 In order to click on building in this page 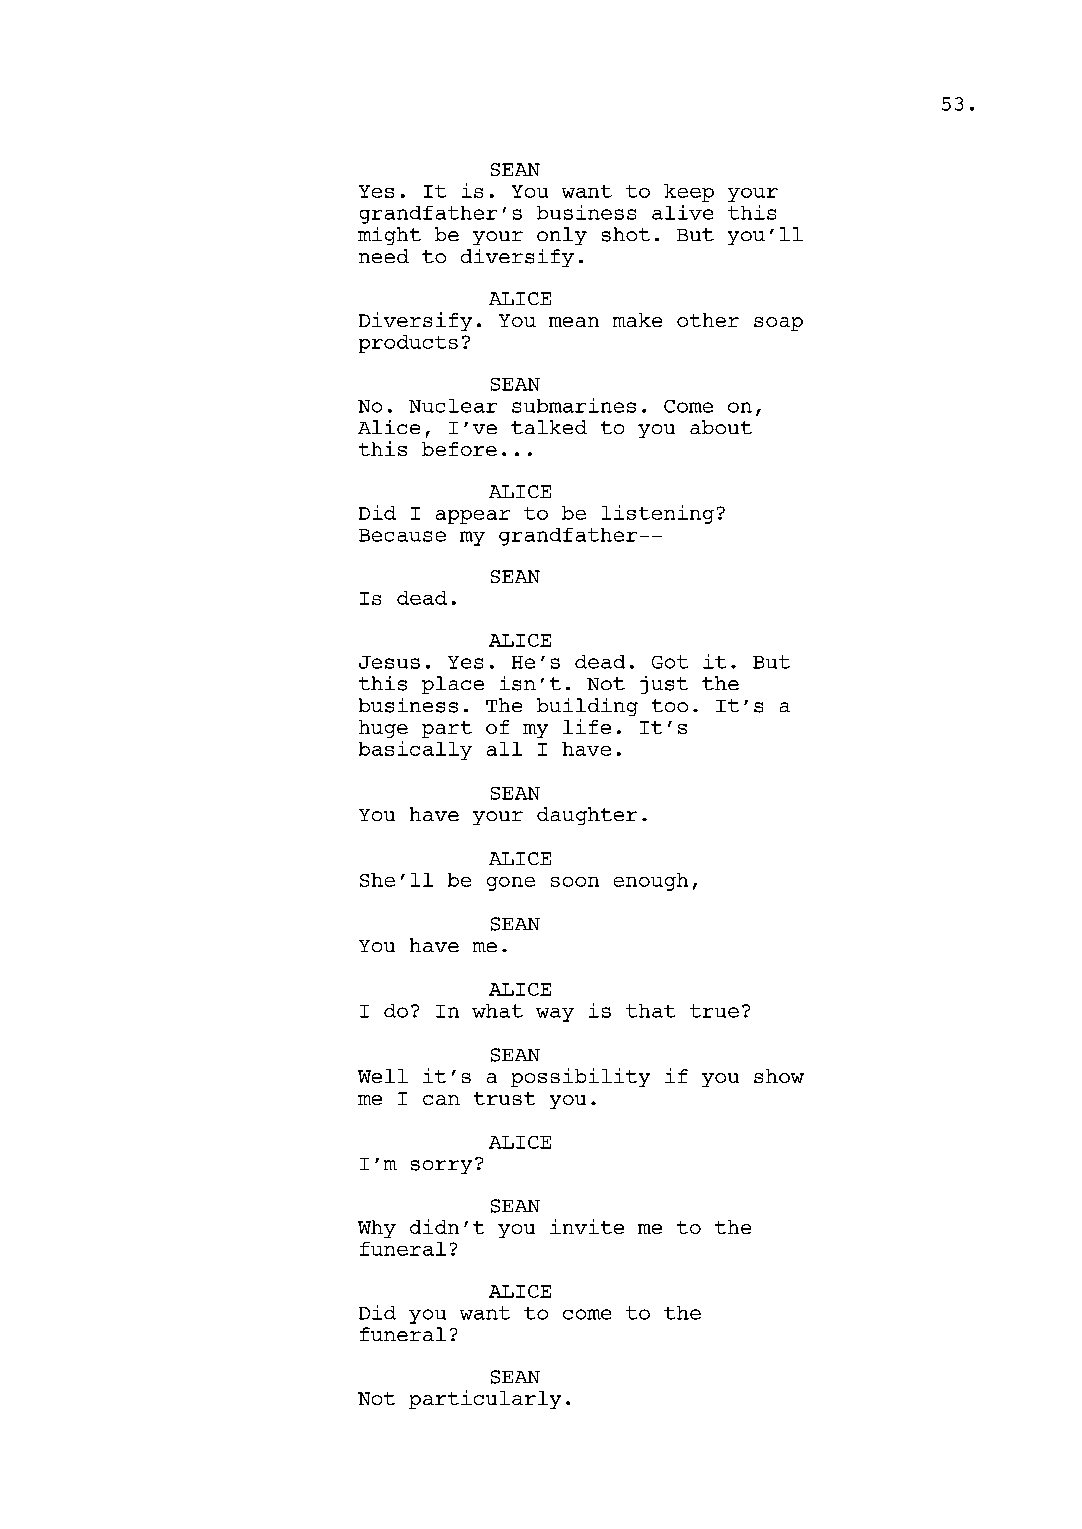, I will do `click(587, 707)`.
